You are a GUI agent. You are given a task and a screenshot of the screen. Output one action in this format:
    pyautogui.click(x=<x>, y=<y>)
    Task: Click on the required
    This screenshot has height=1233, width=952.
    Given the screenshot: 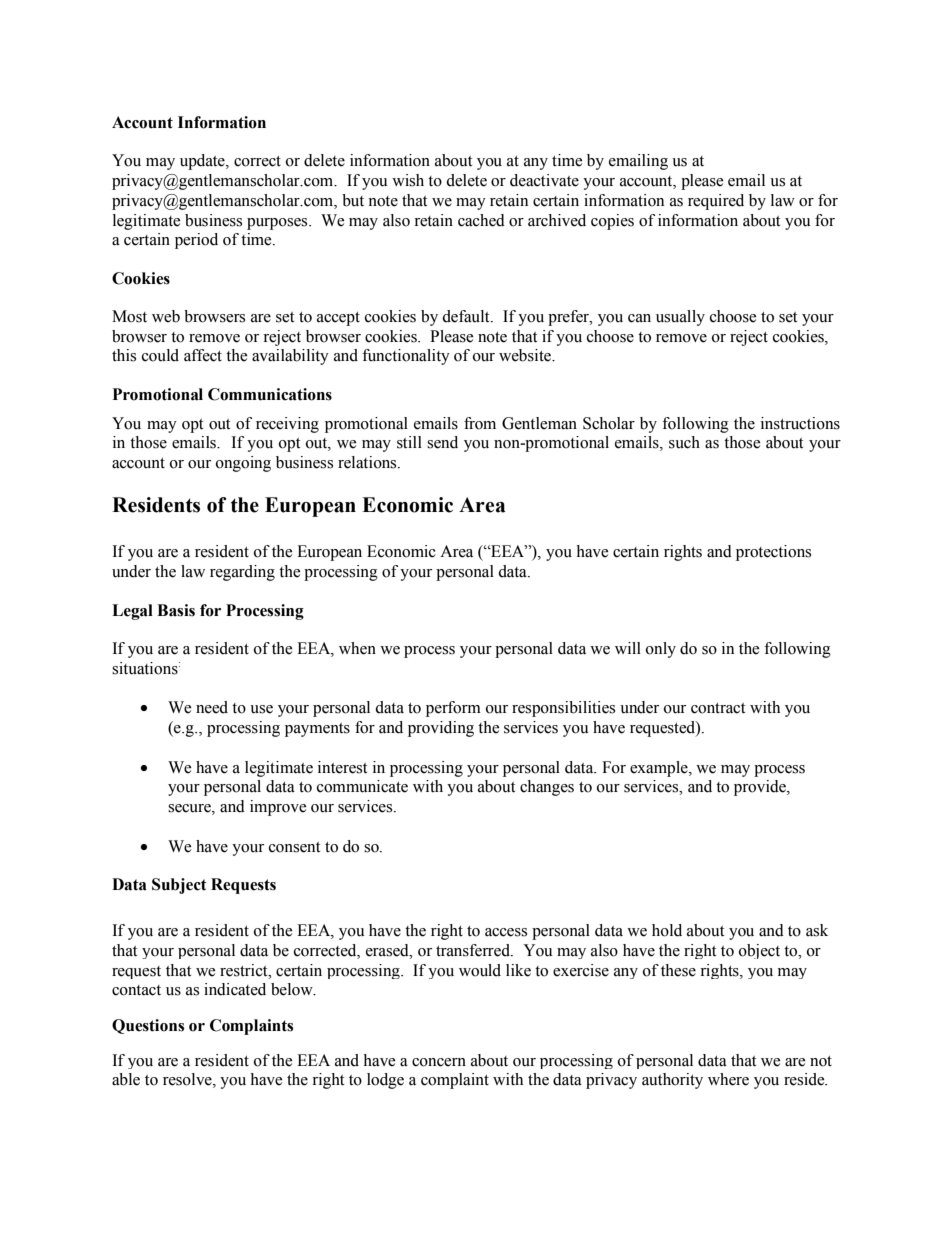 What is the action you would take?
    pyautogui.click(x=716, y=202)
